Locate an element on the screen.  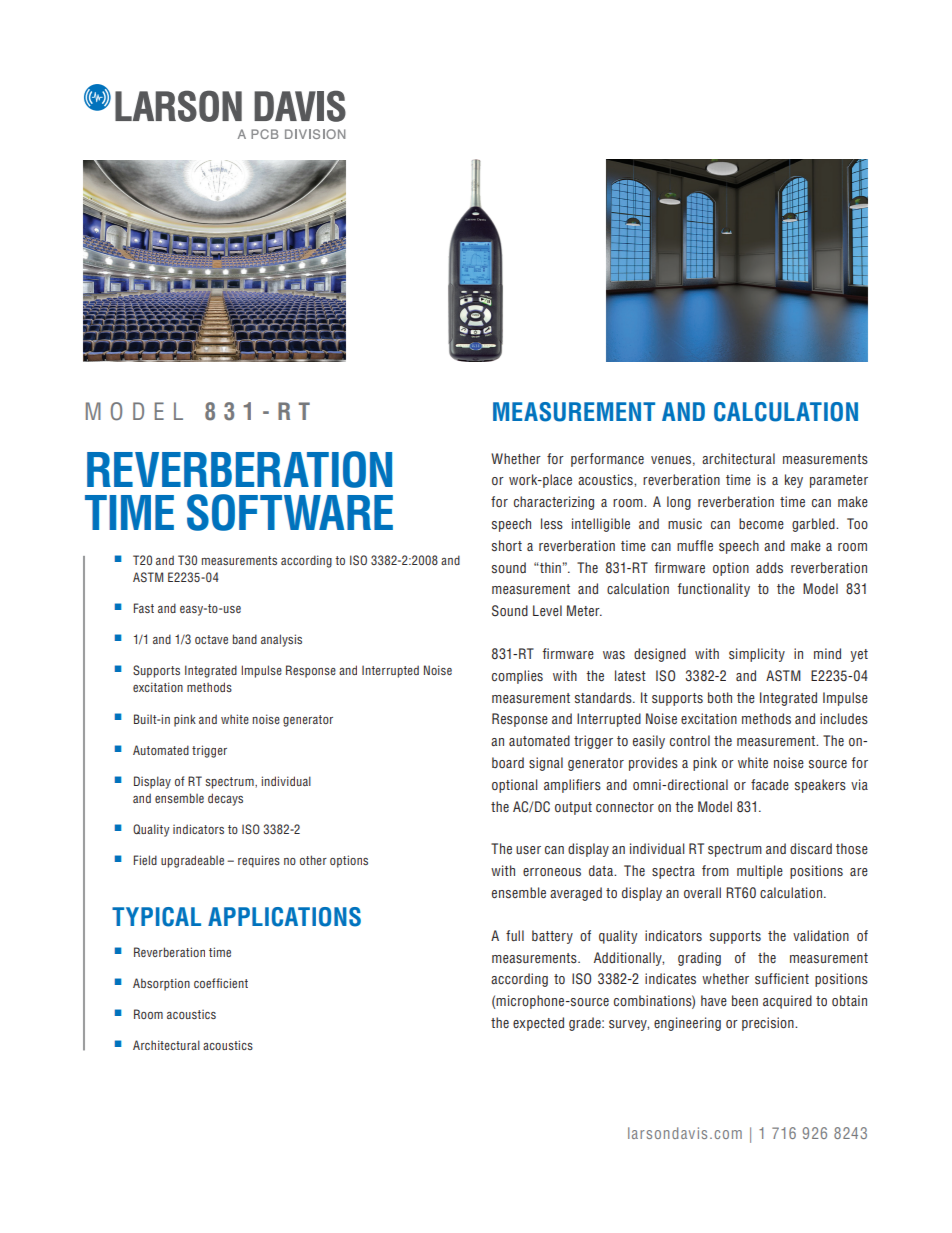
key is located at coordinates (794, 481).
